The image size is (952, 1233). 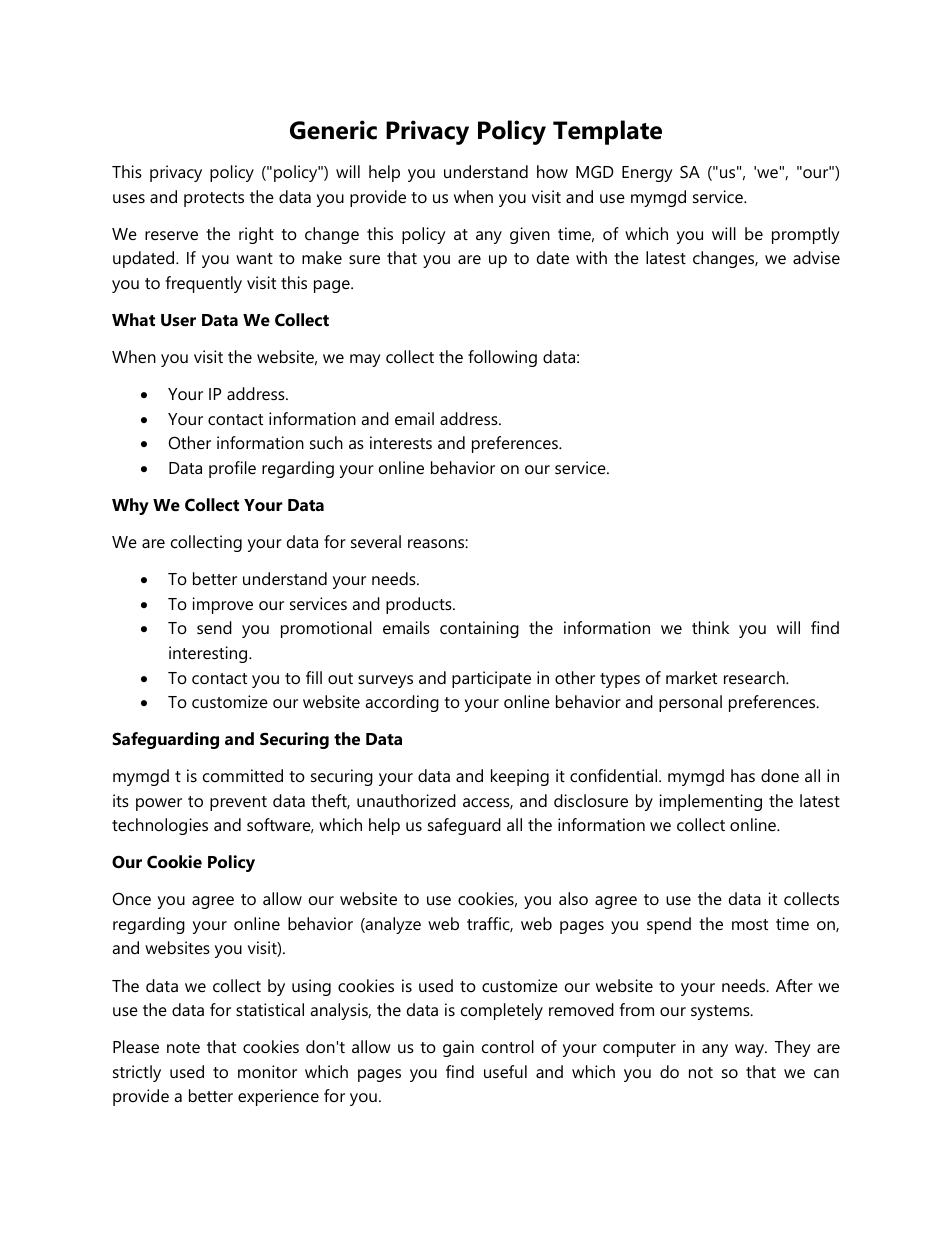 What do you see at coordinates (816, 257) in the screenshot?
I see `advise` at bounding box center [816, 257].
